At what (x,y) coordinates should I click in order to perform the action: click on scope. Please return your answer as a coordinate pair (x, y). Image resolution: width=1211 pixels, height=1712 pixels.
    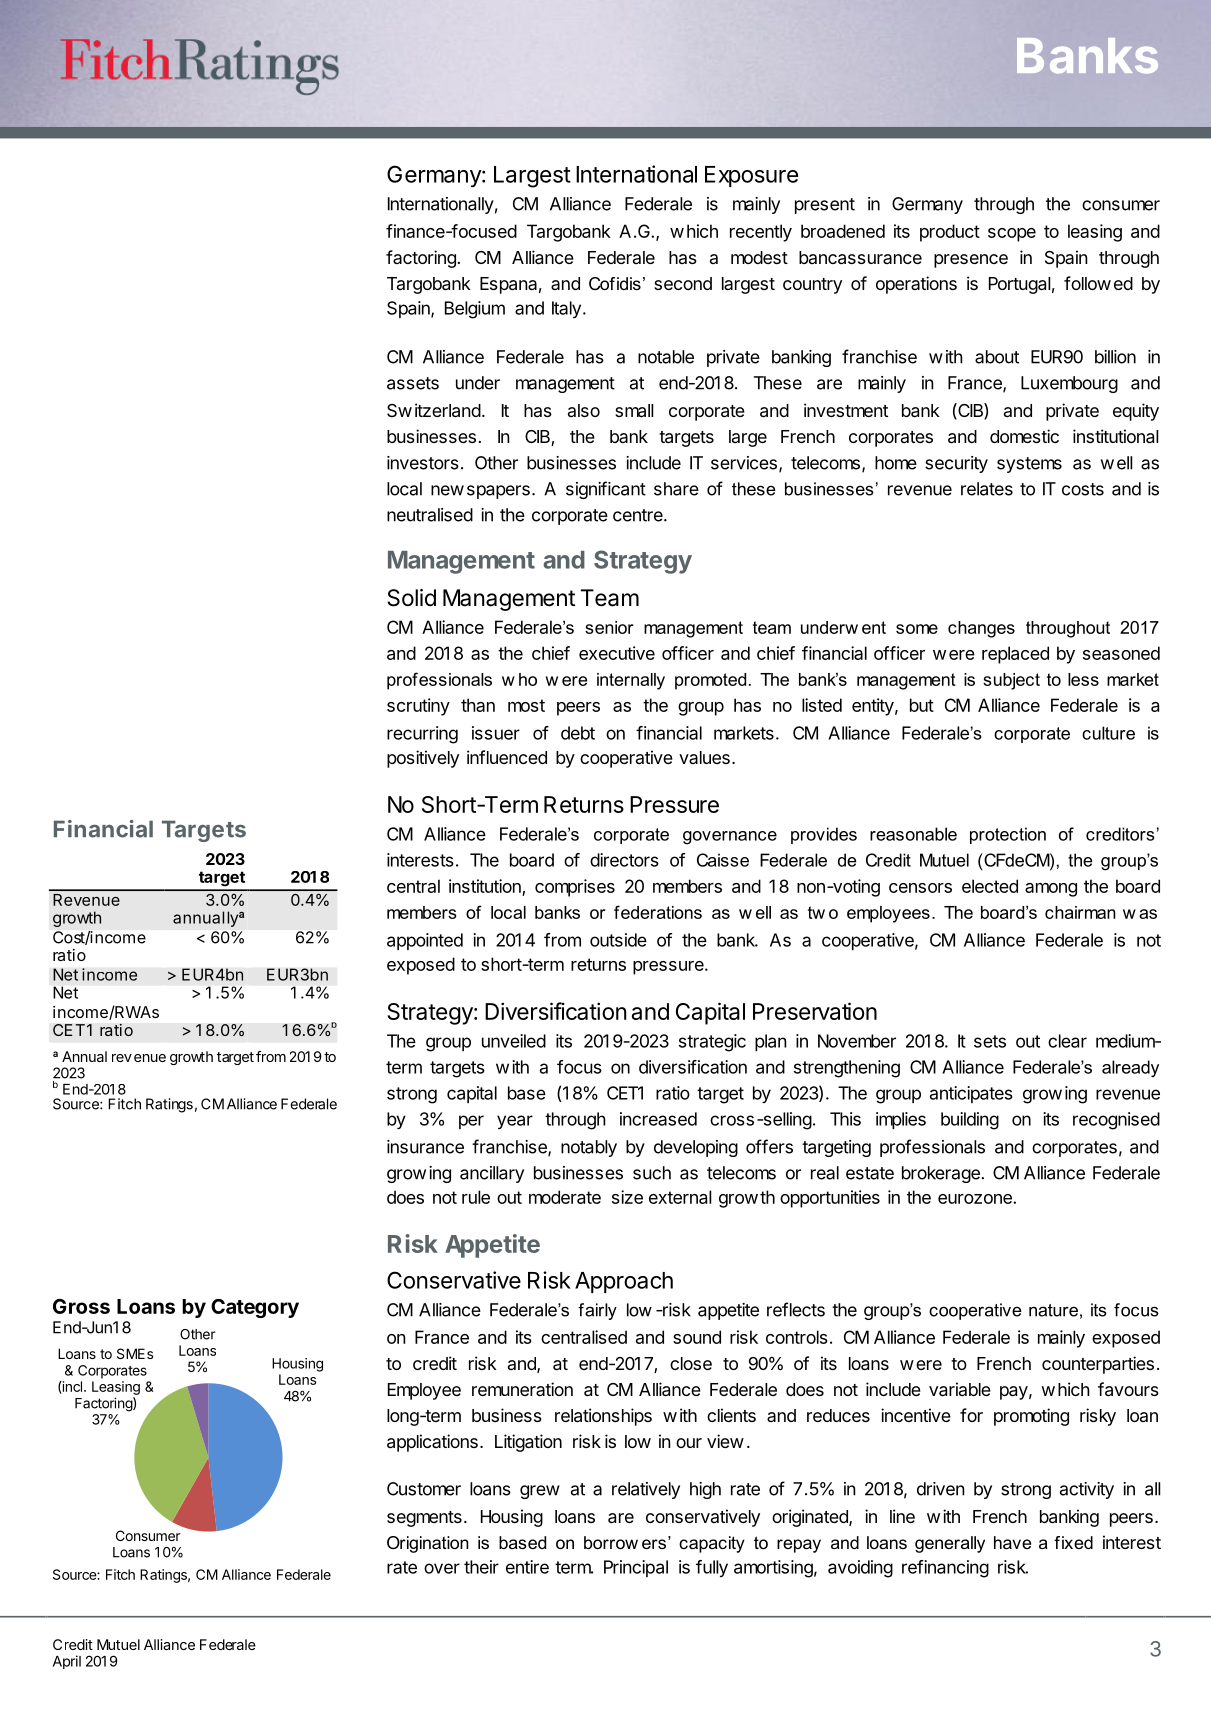
    Looking at the image, I should click on (1012, 235).
